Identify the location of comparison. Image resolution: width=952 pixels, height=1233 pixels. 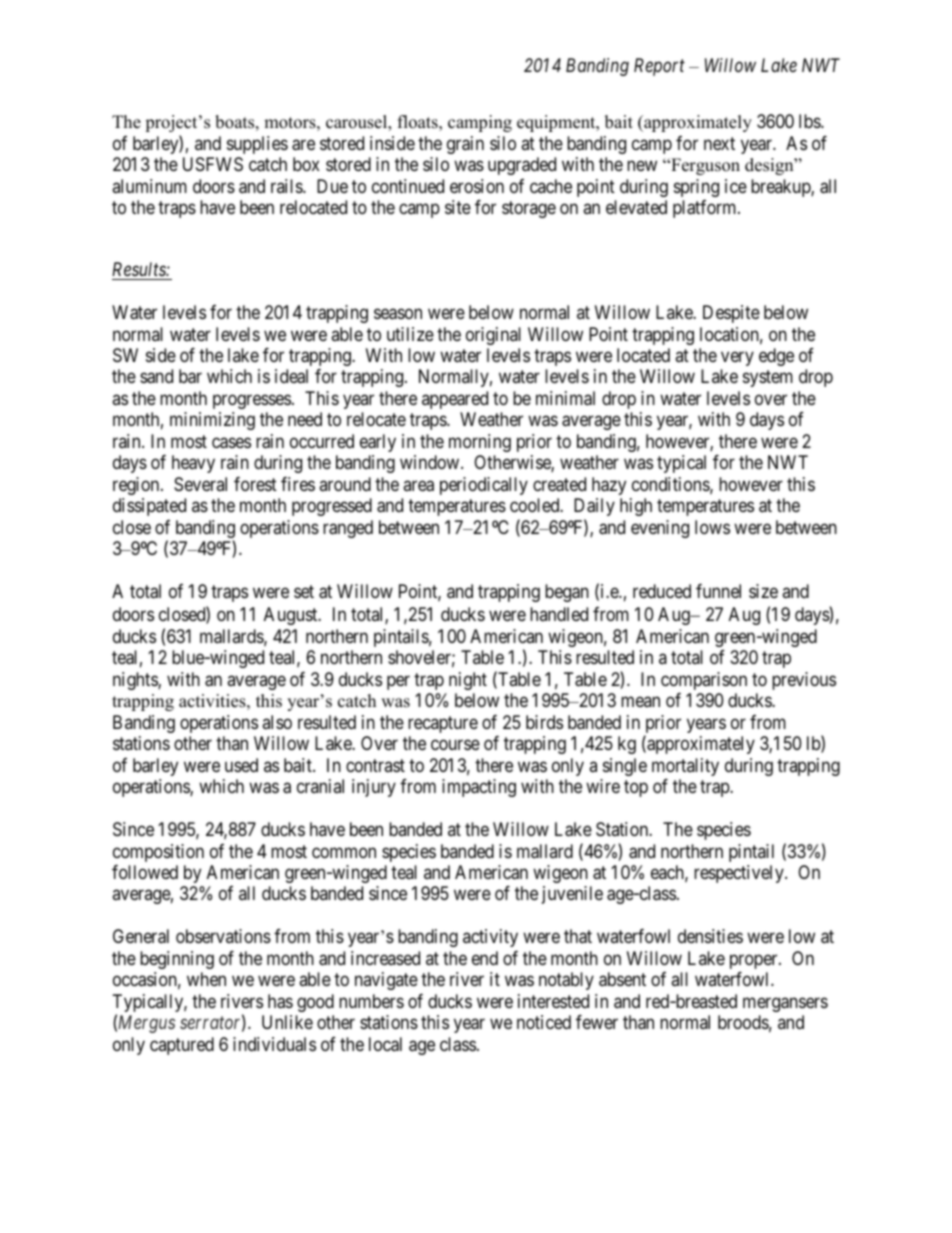
(704, 681).
